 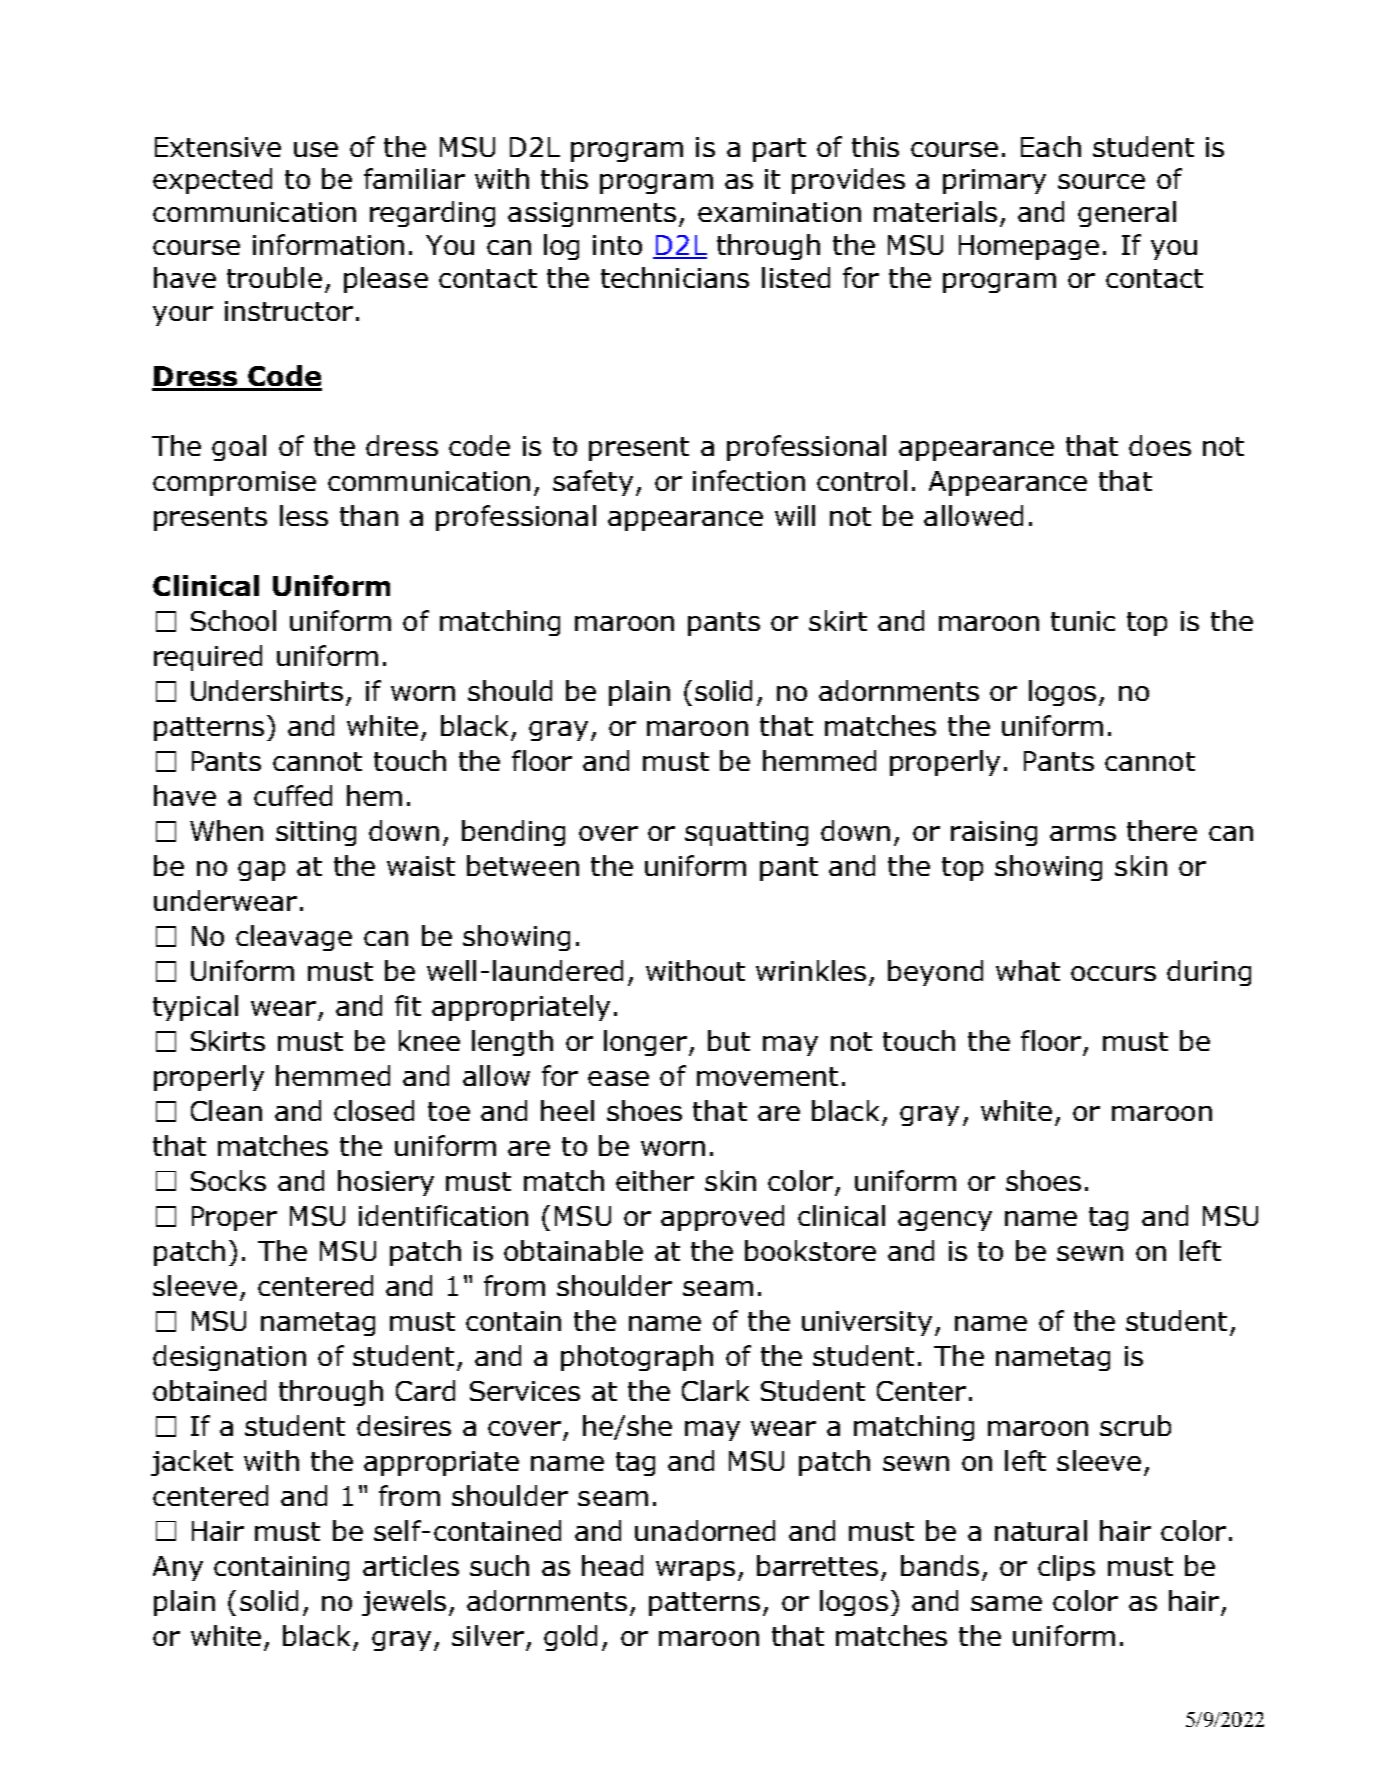 I want to click on use, so click(x=316, y=149).
